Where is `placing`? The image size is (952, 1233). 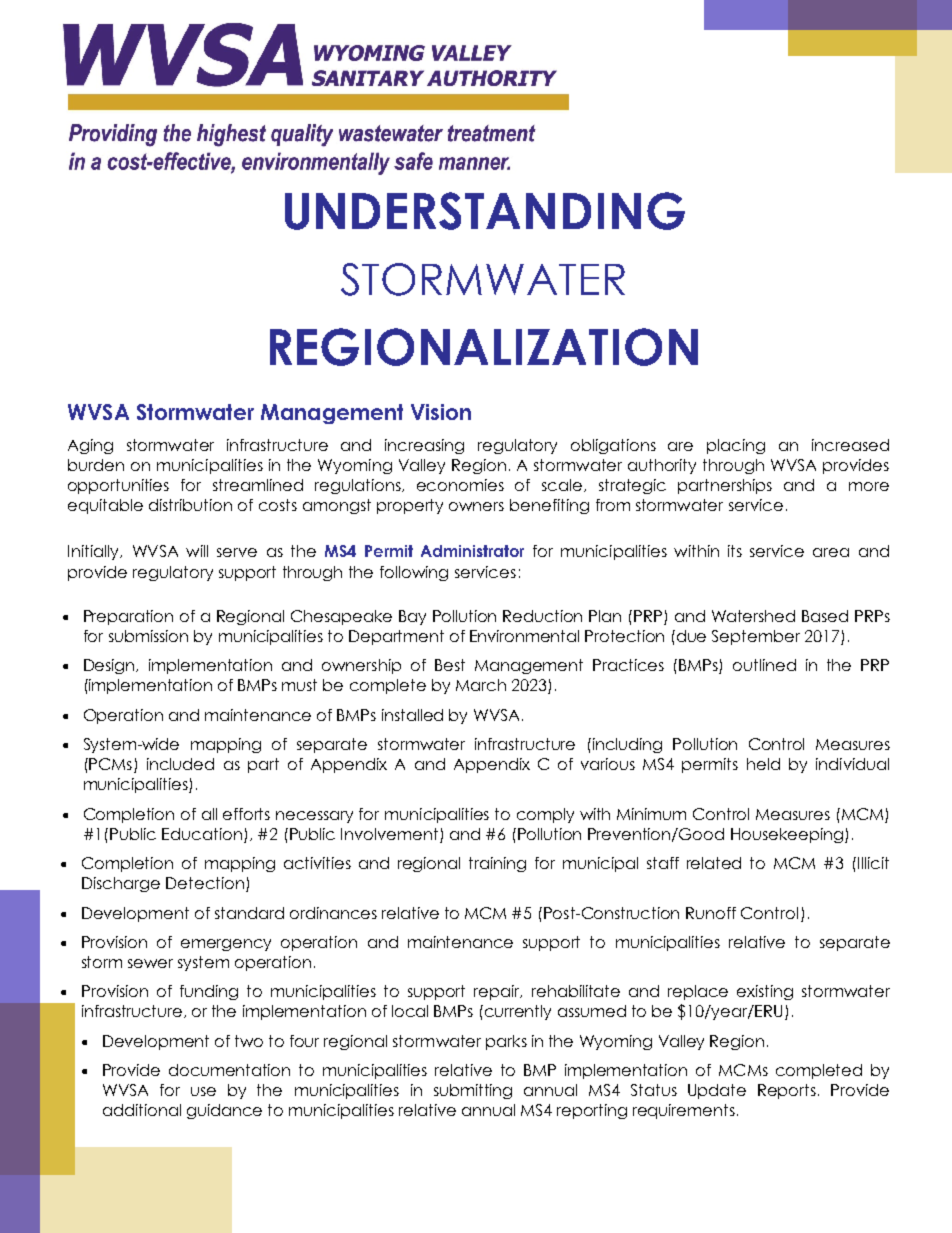 placing is located at coordinates (736, 446).
